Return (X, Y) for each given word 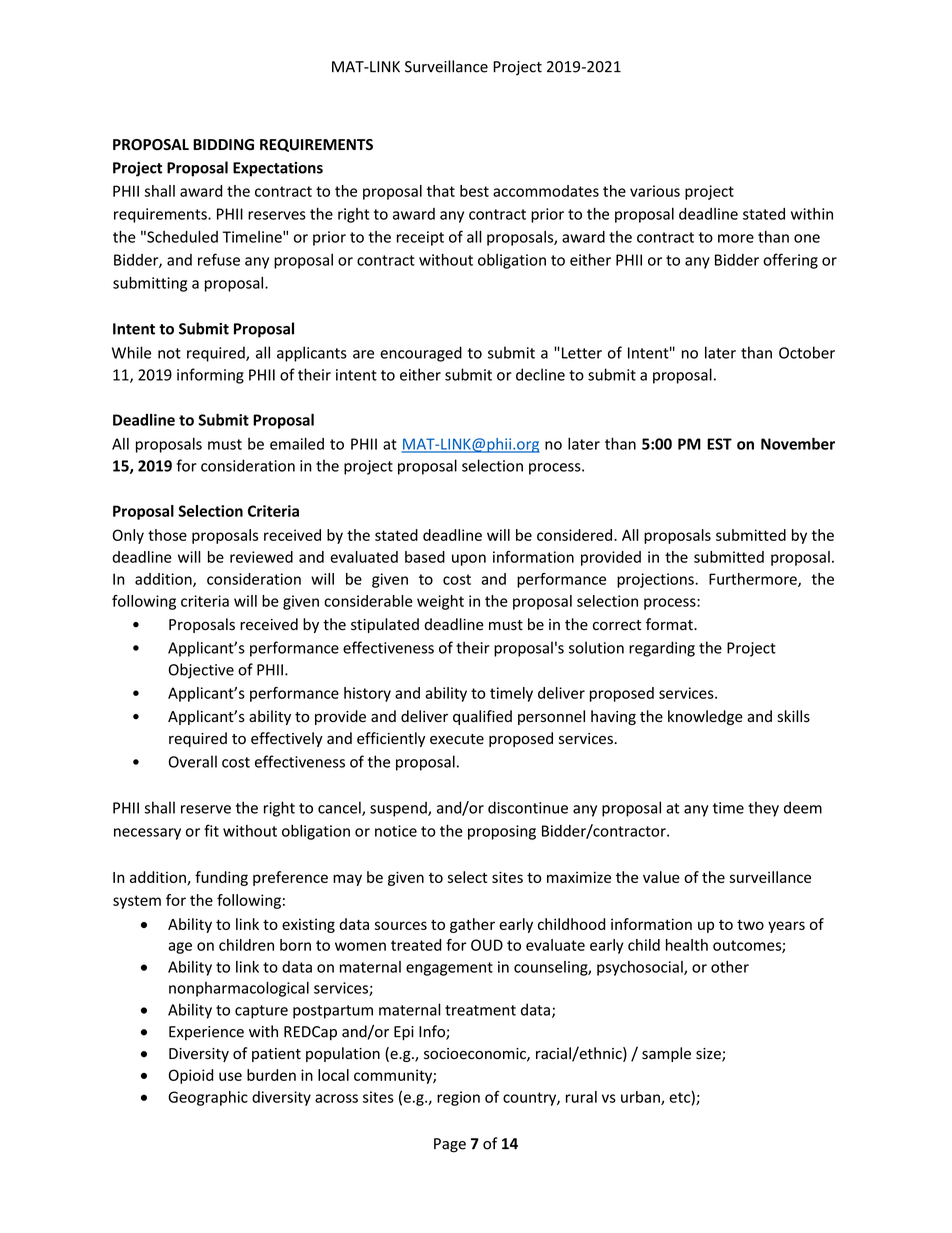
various (655, 191)
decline (540, 374)
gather (472, 925)
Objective (201, 671)
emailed (297, 443)
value (661, 877)
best (474, 191)
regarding (662, 649)
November (798, 443)
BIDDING (223, 145)
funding (221, 878)
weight (440, 602)
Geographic (208, 1098)
